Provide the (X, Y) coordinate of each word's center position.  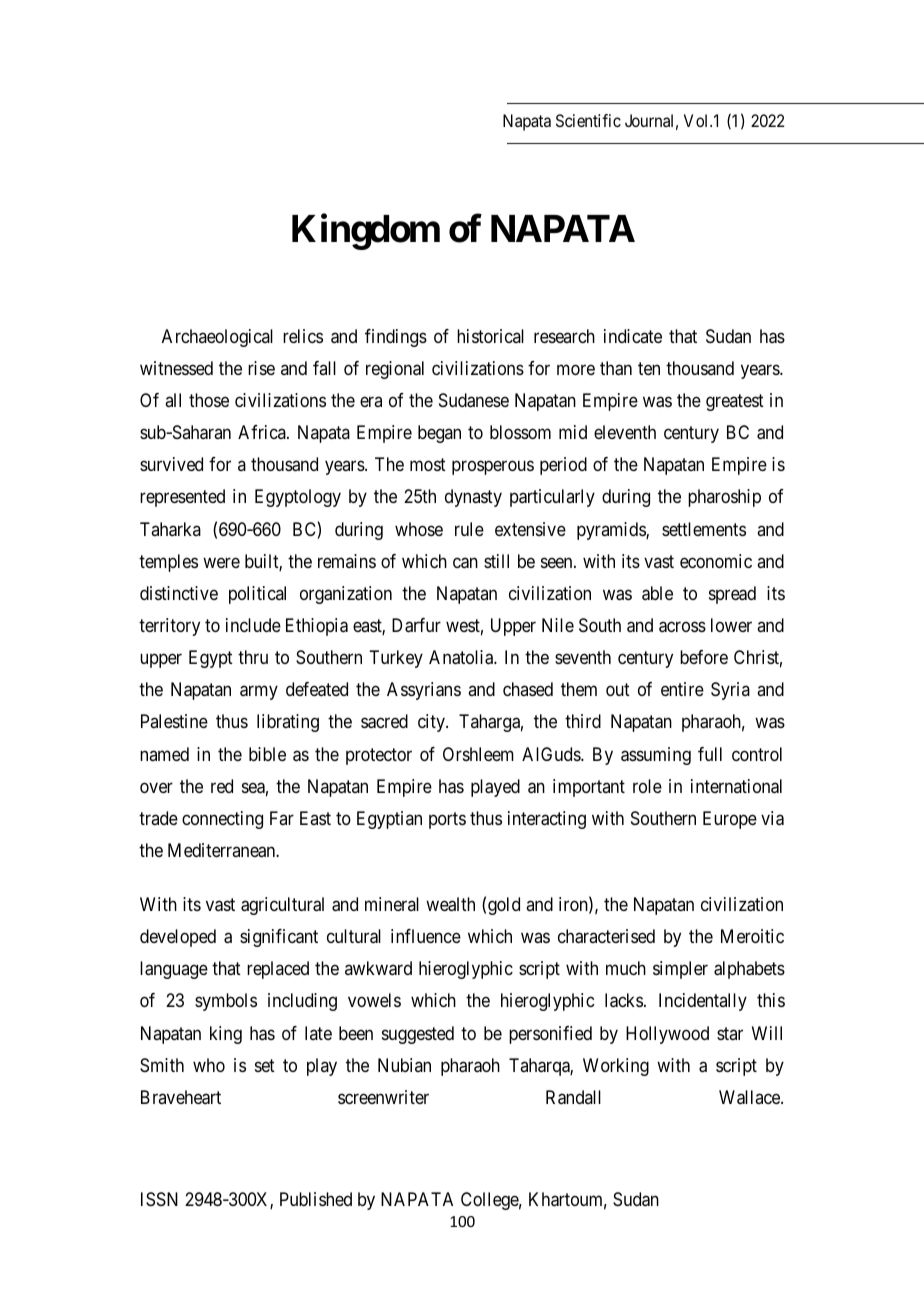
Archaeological (217, 338)
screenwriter (383, 1097)
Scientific (588, 120)
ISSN (159, 1199)
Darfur (416, 625)
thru (253, 657)
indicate (633, 336)
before (704, 657)
